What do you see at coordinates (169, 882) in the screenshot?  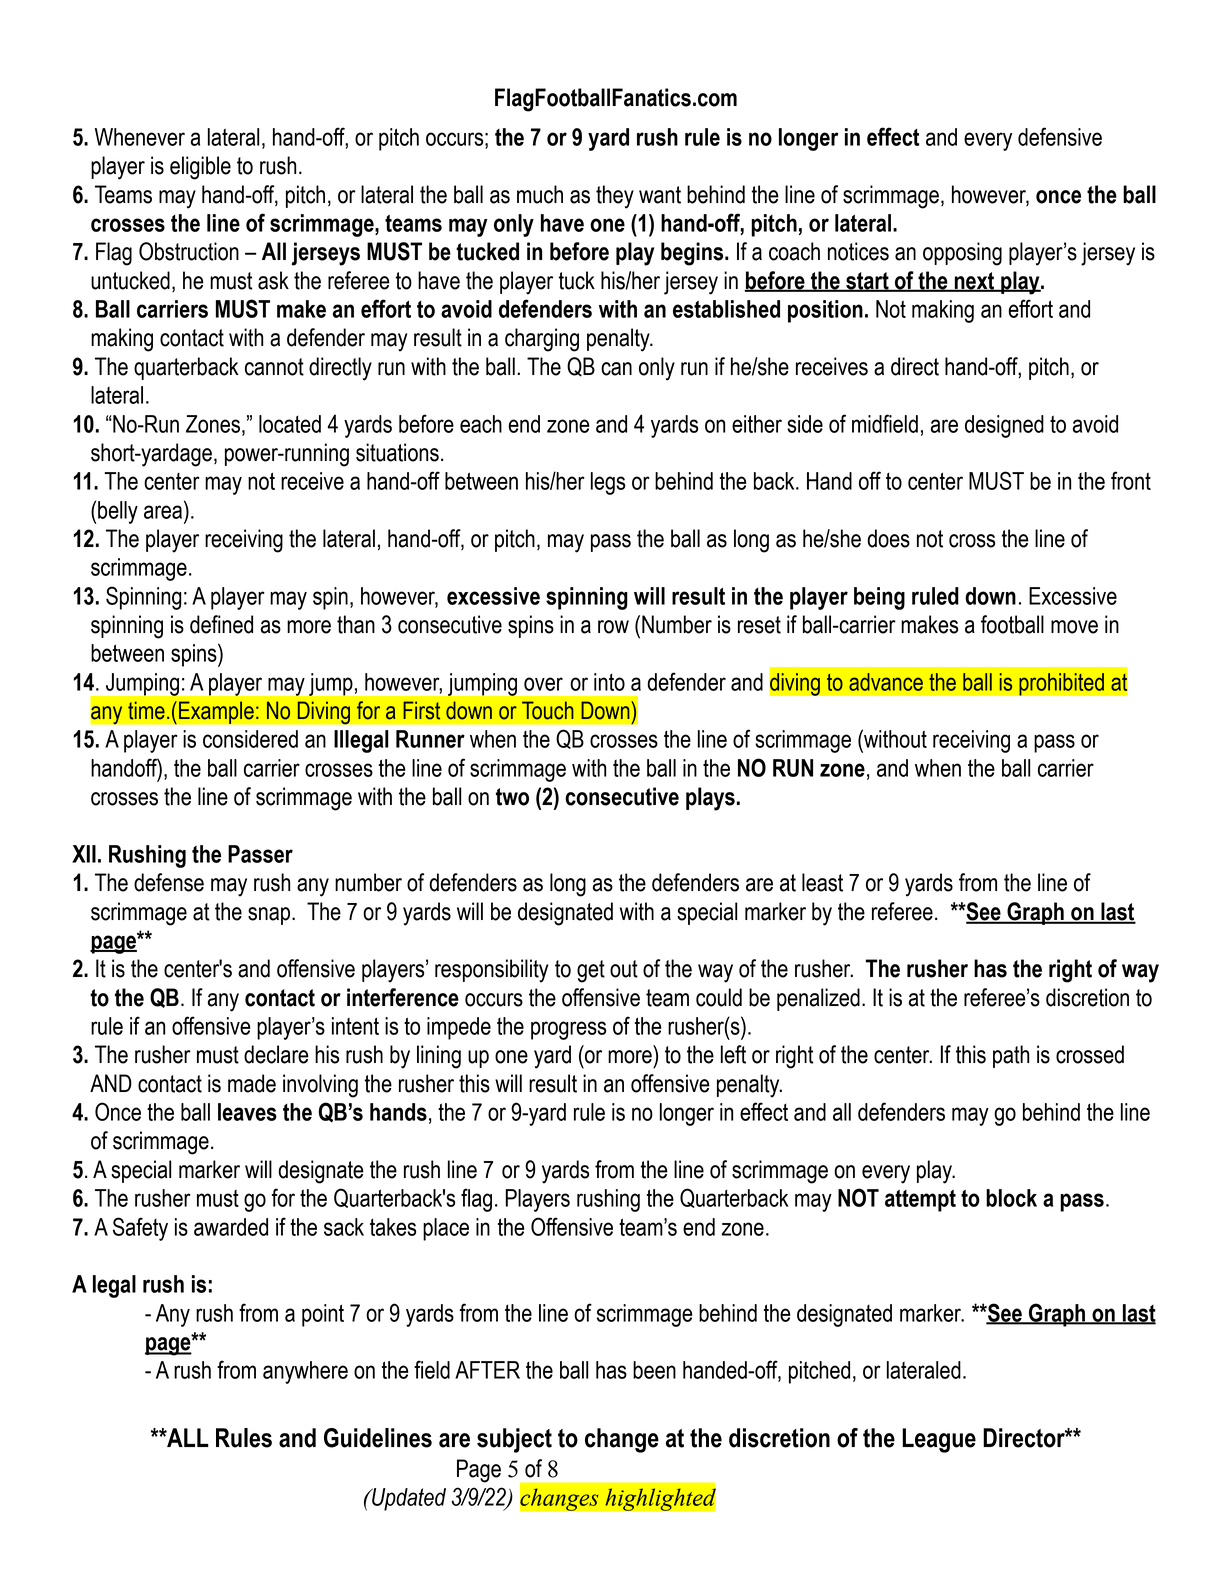 I see `defense` at bounding box center [169, 882].
